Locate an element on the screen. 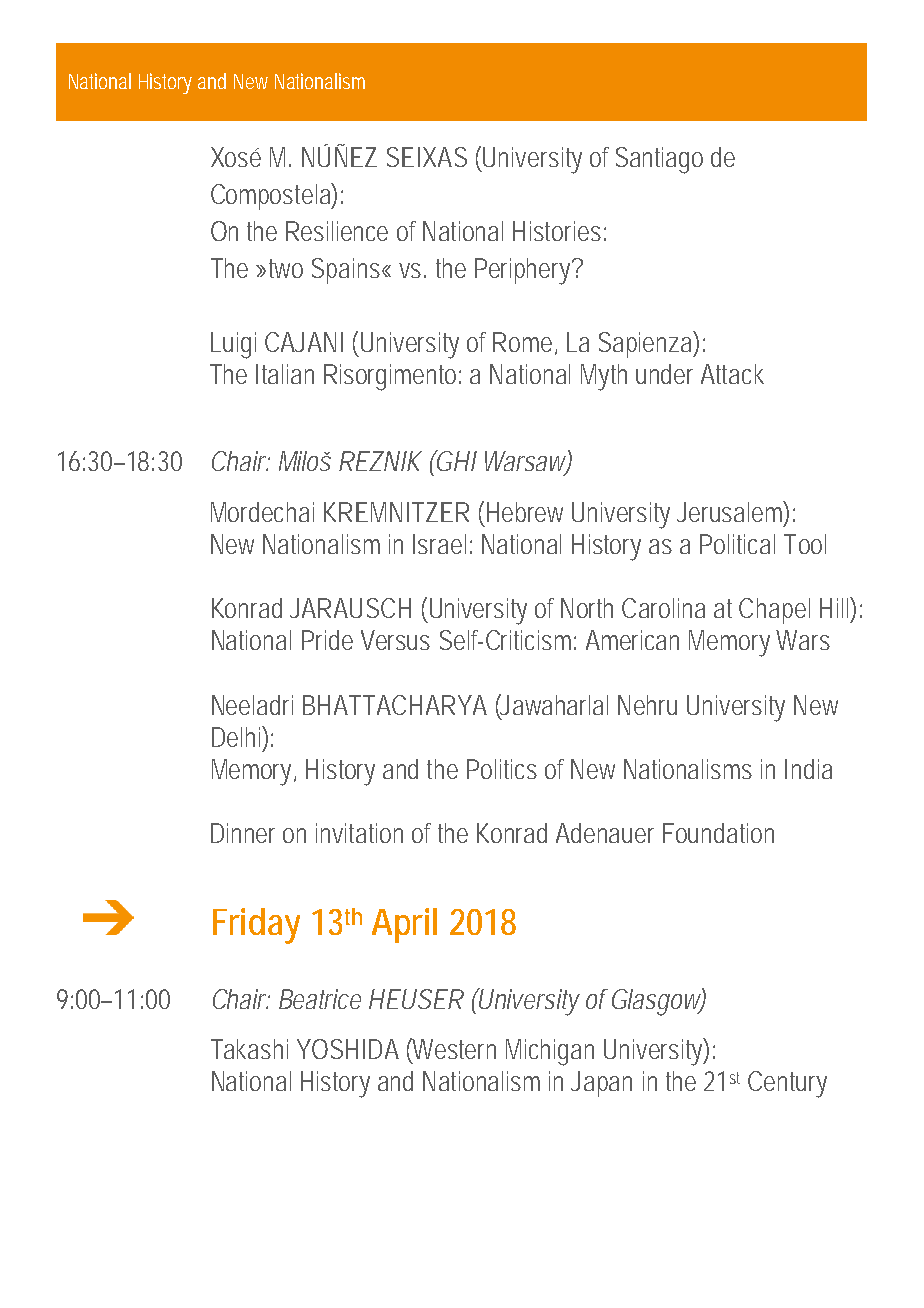 Image resolution: width=924 pixels, height=1308 pixels. invitation is located at coordinates (359, 833).
